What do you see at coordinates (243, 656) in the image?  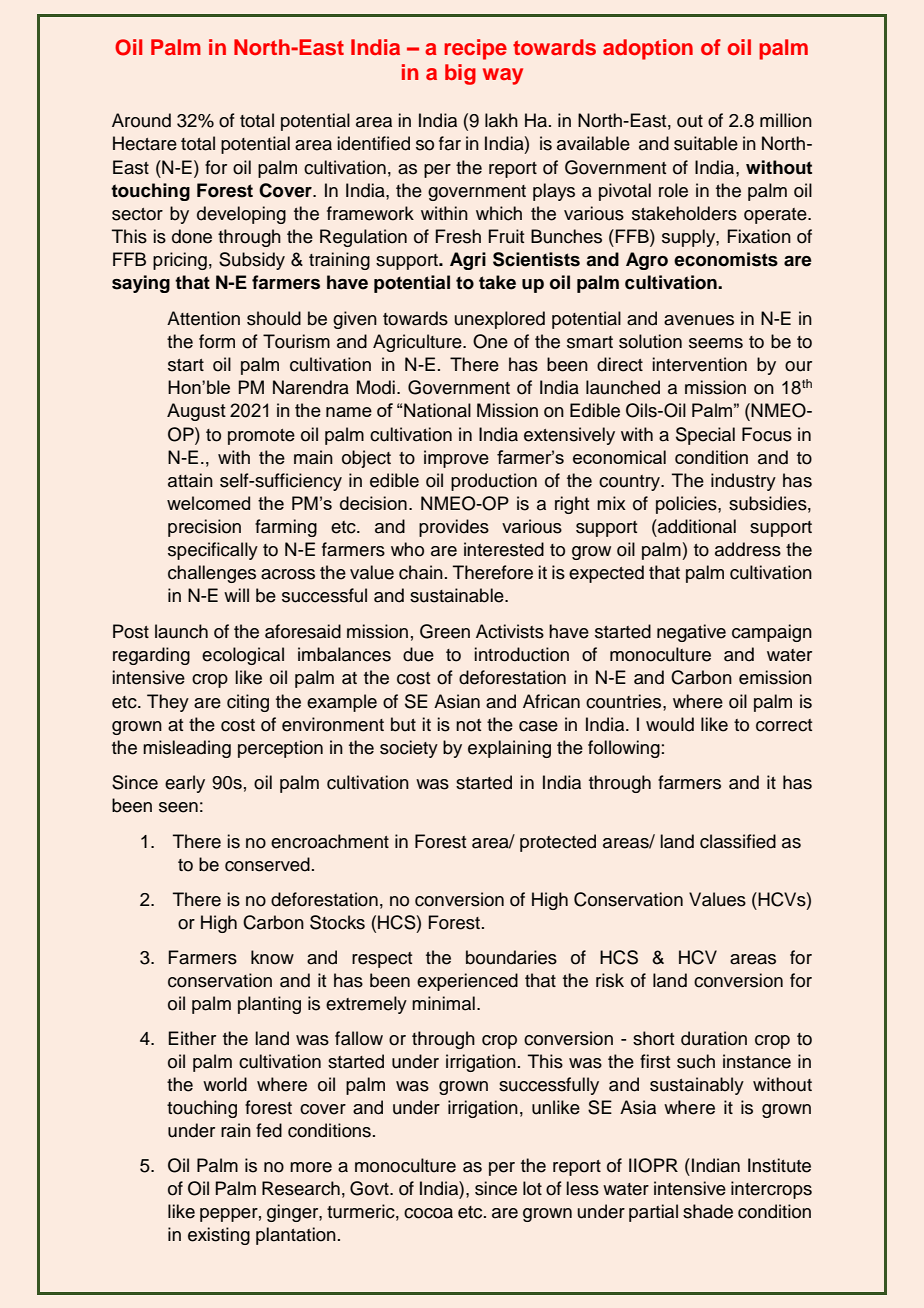 I see `ecological` at bounding box center [243, 656].
